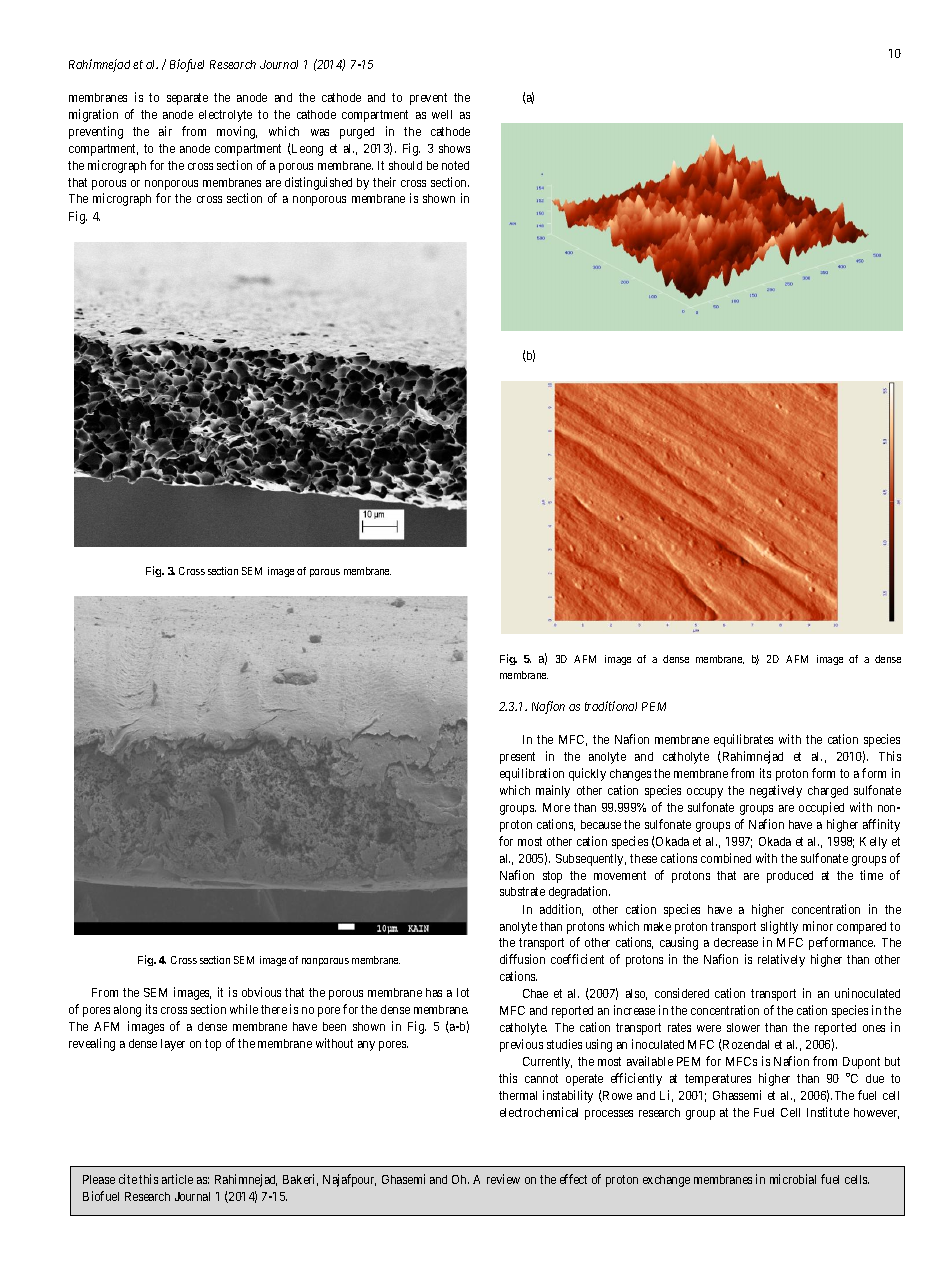 The height and width of the screenshot is (1271, 952). What do you see at coordinates (611, 706) in the screenshot?
I see `traditional` at bounding box center [611, 706].
